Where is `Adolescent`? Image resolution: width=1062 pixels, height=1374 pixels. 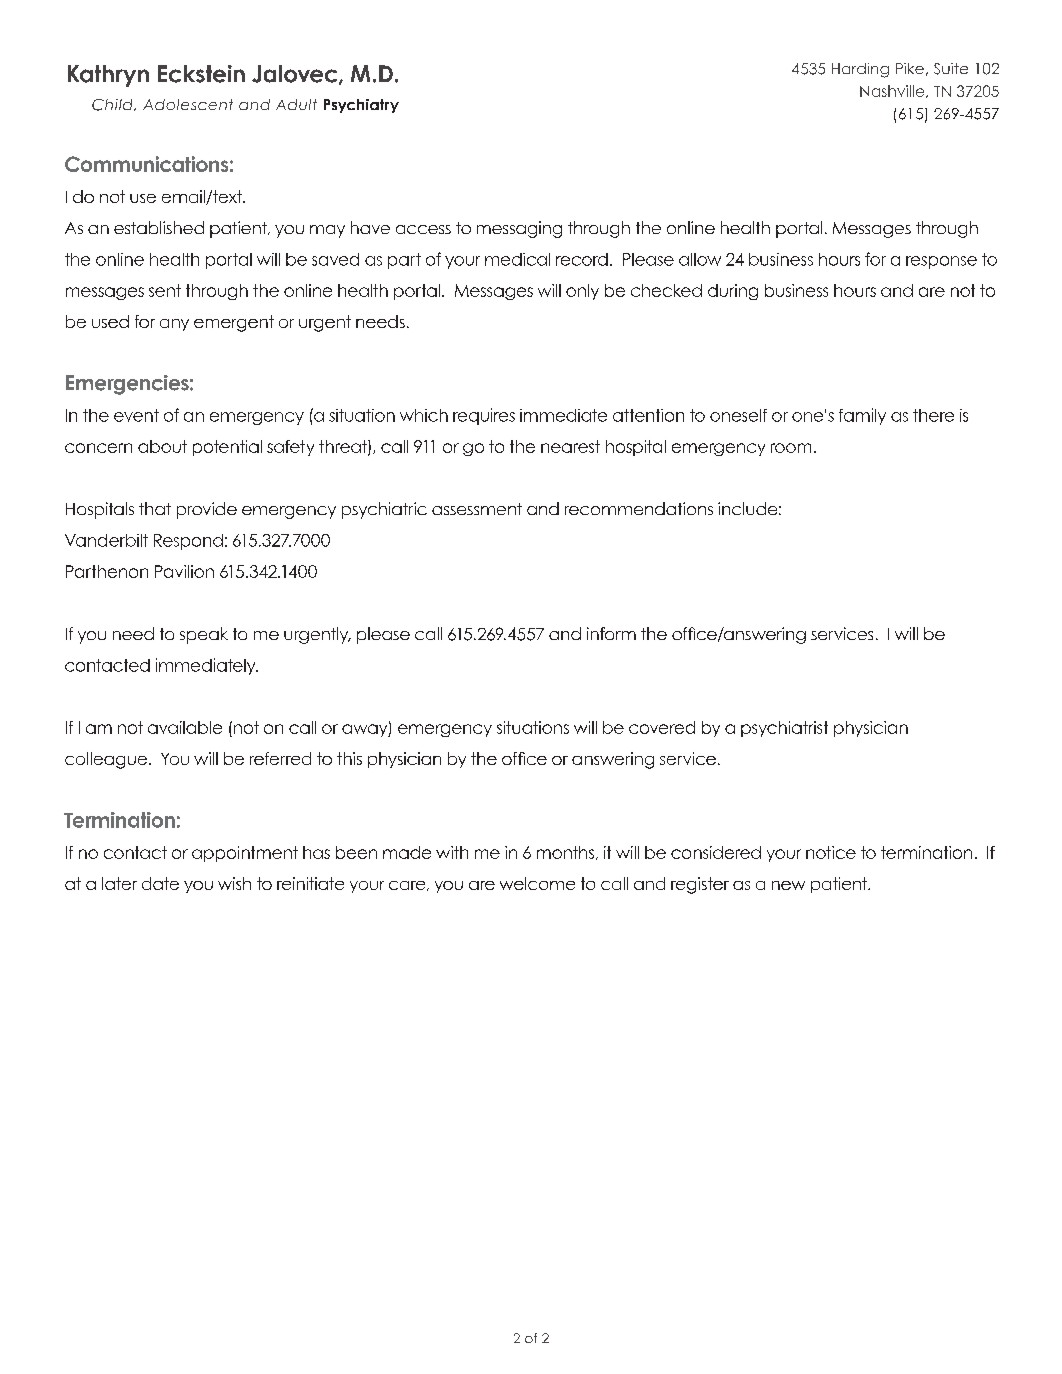
Adolescent is located at coordinates (188, 104).
